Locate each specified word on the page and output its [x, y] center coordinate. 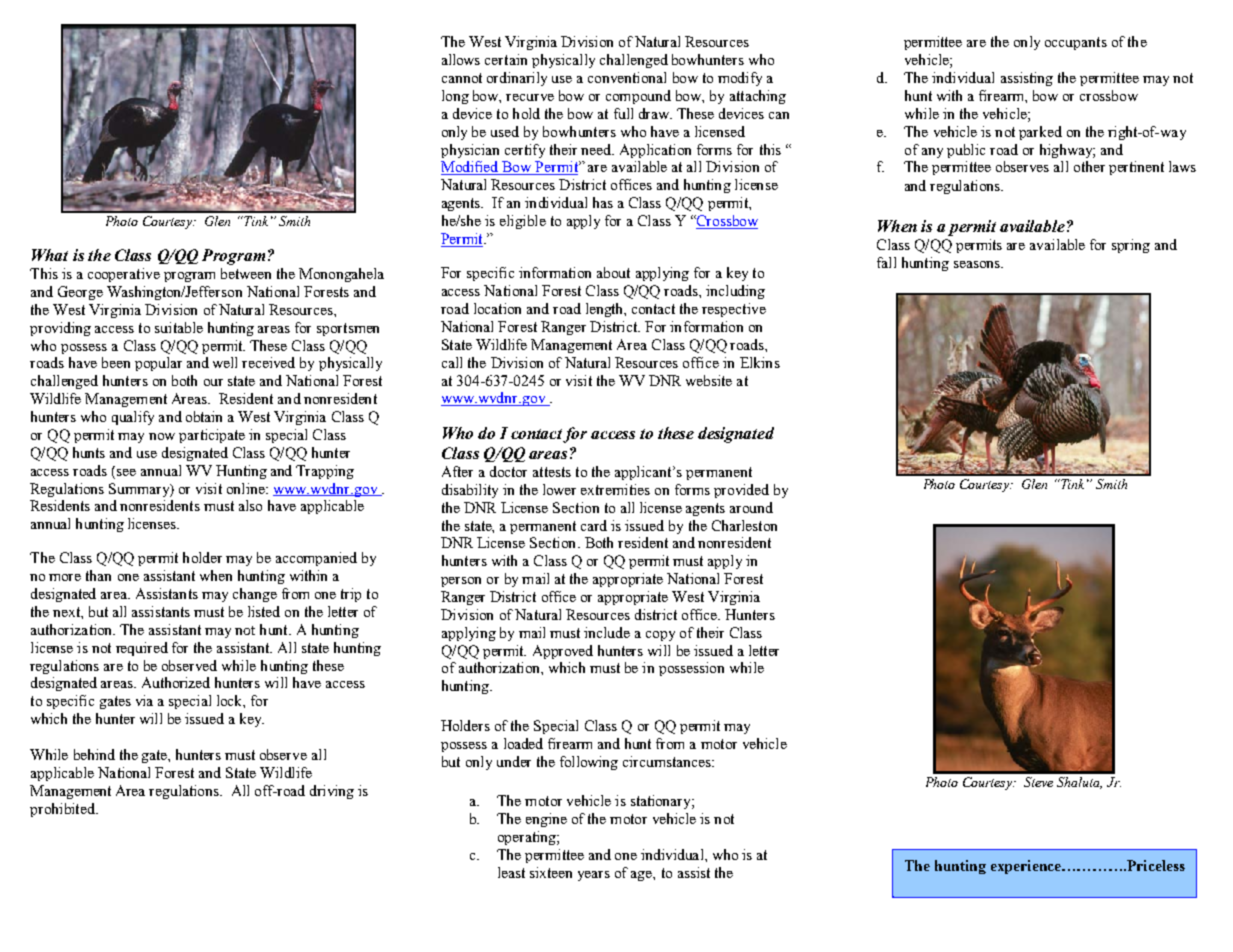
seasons [978, 264]
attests [552, 472]
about [613, 272]
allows [461, 59]
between [246, 273]
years [594, 876]
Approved [563, 652]
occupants [1076, 43]
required [142, 649]
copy [660, 636]
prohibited [63, 810]
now [162, 436]
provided [741, 491]
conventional [627, 77]
